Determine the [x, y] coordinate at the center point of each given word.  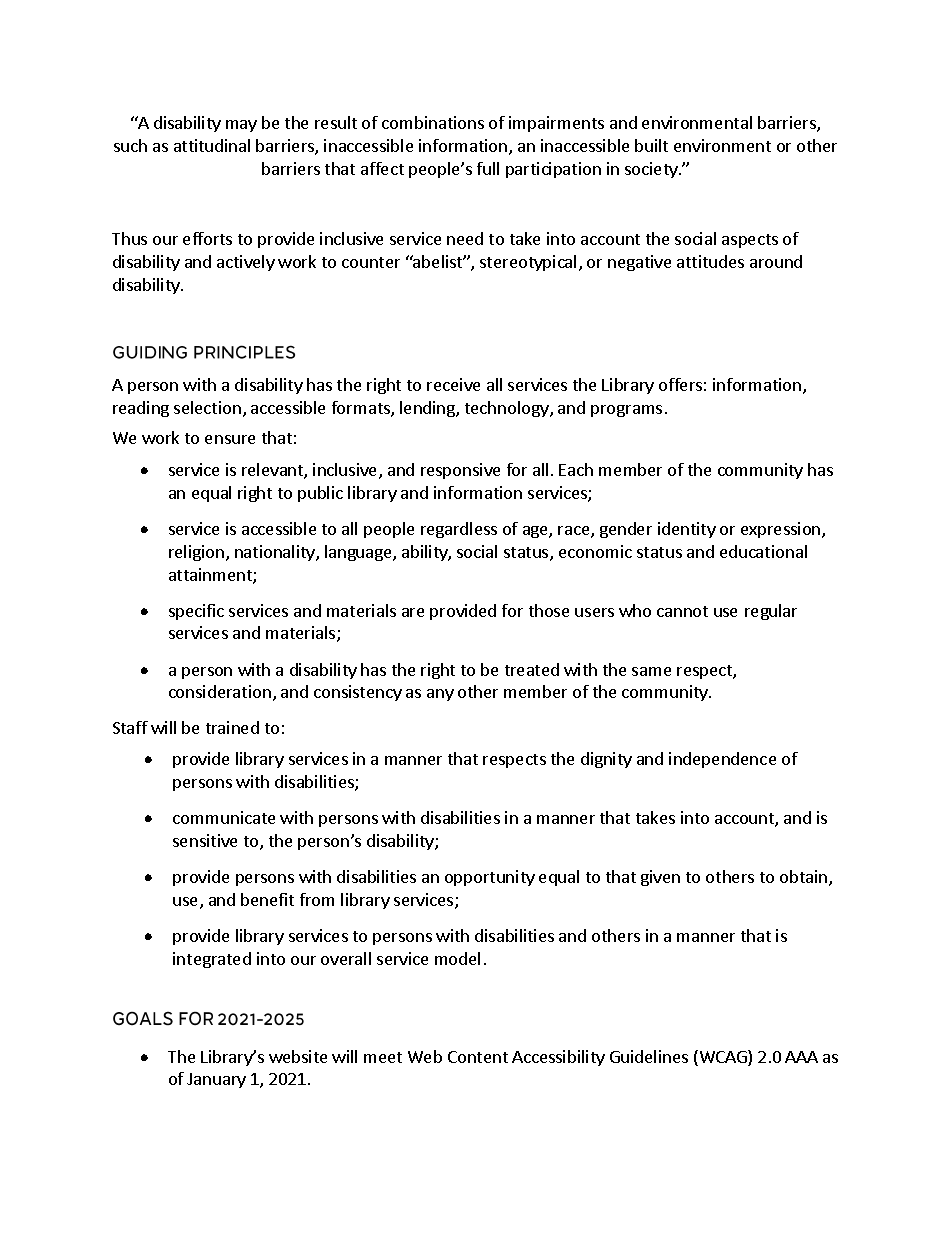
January [216, 1080]
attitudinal [212, 145]
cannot [682, 611]
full [488, 168]
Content [478, 1057]
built [651, 145]
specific [196, 612]
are [413, 612]
